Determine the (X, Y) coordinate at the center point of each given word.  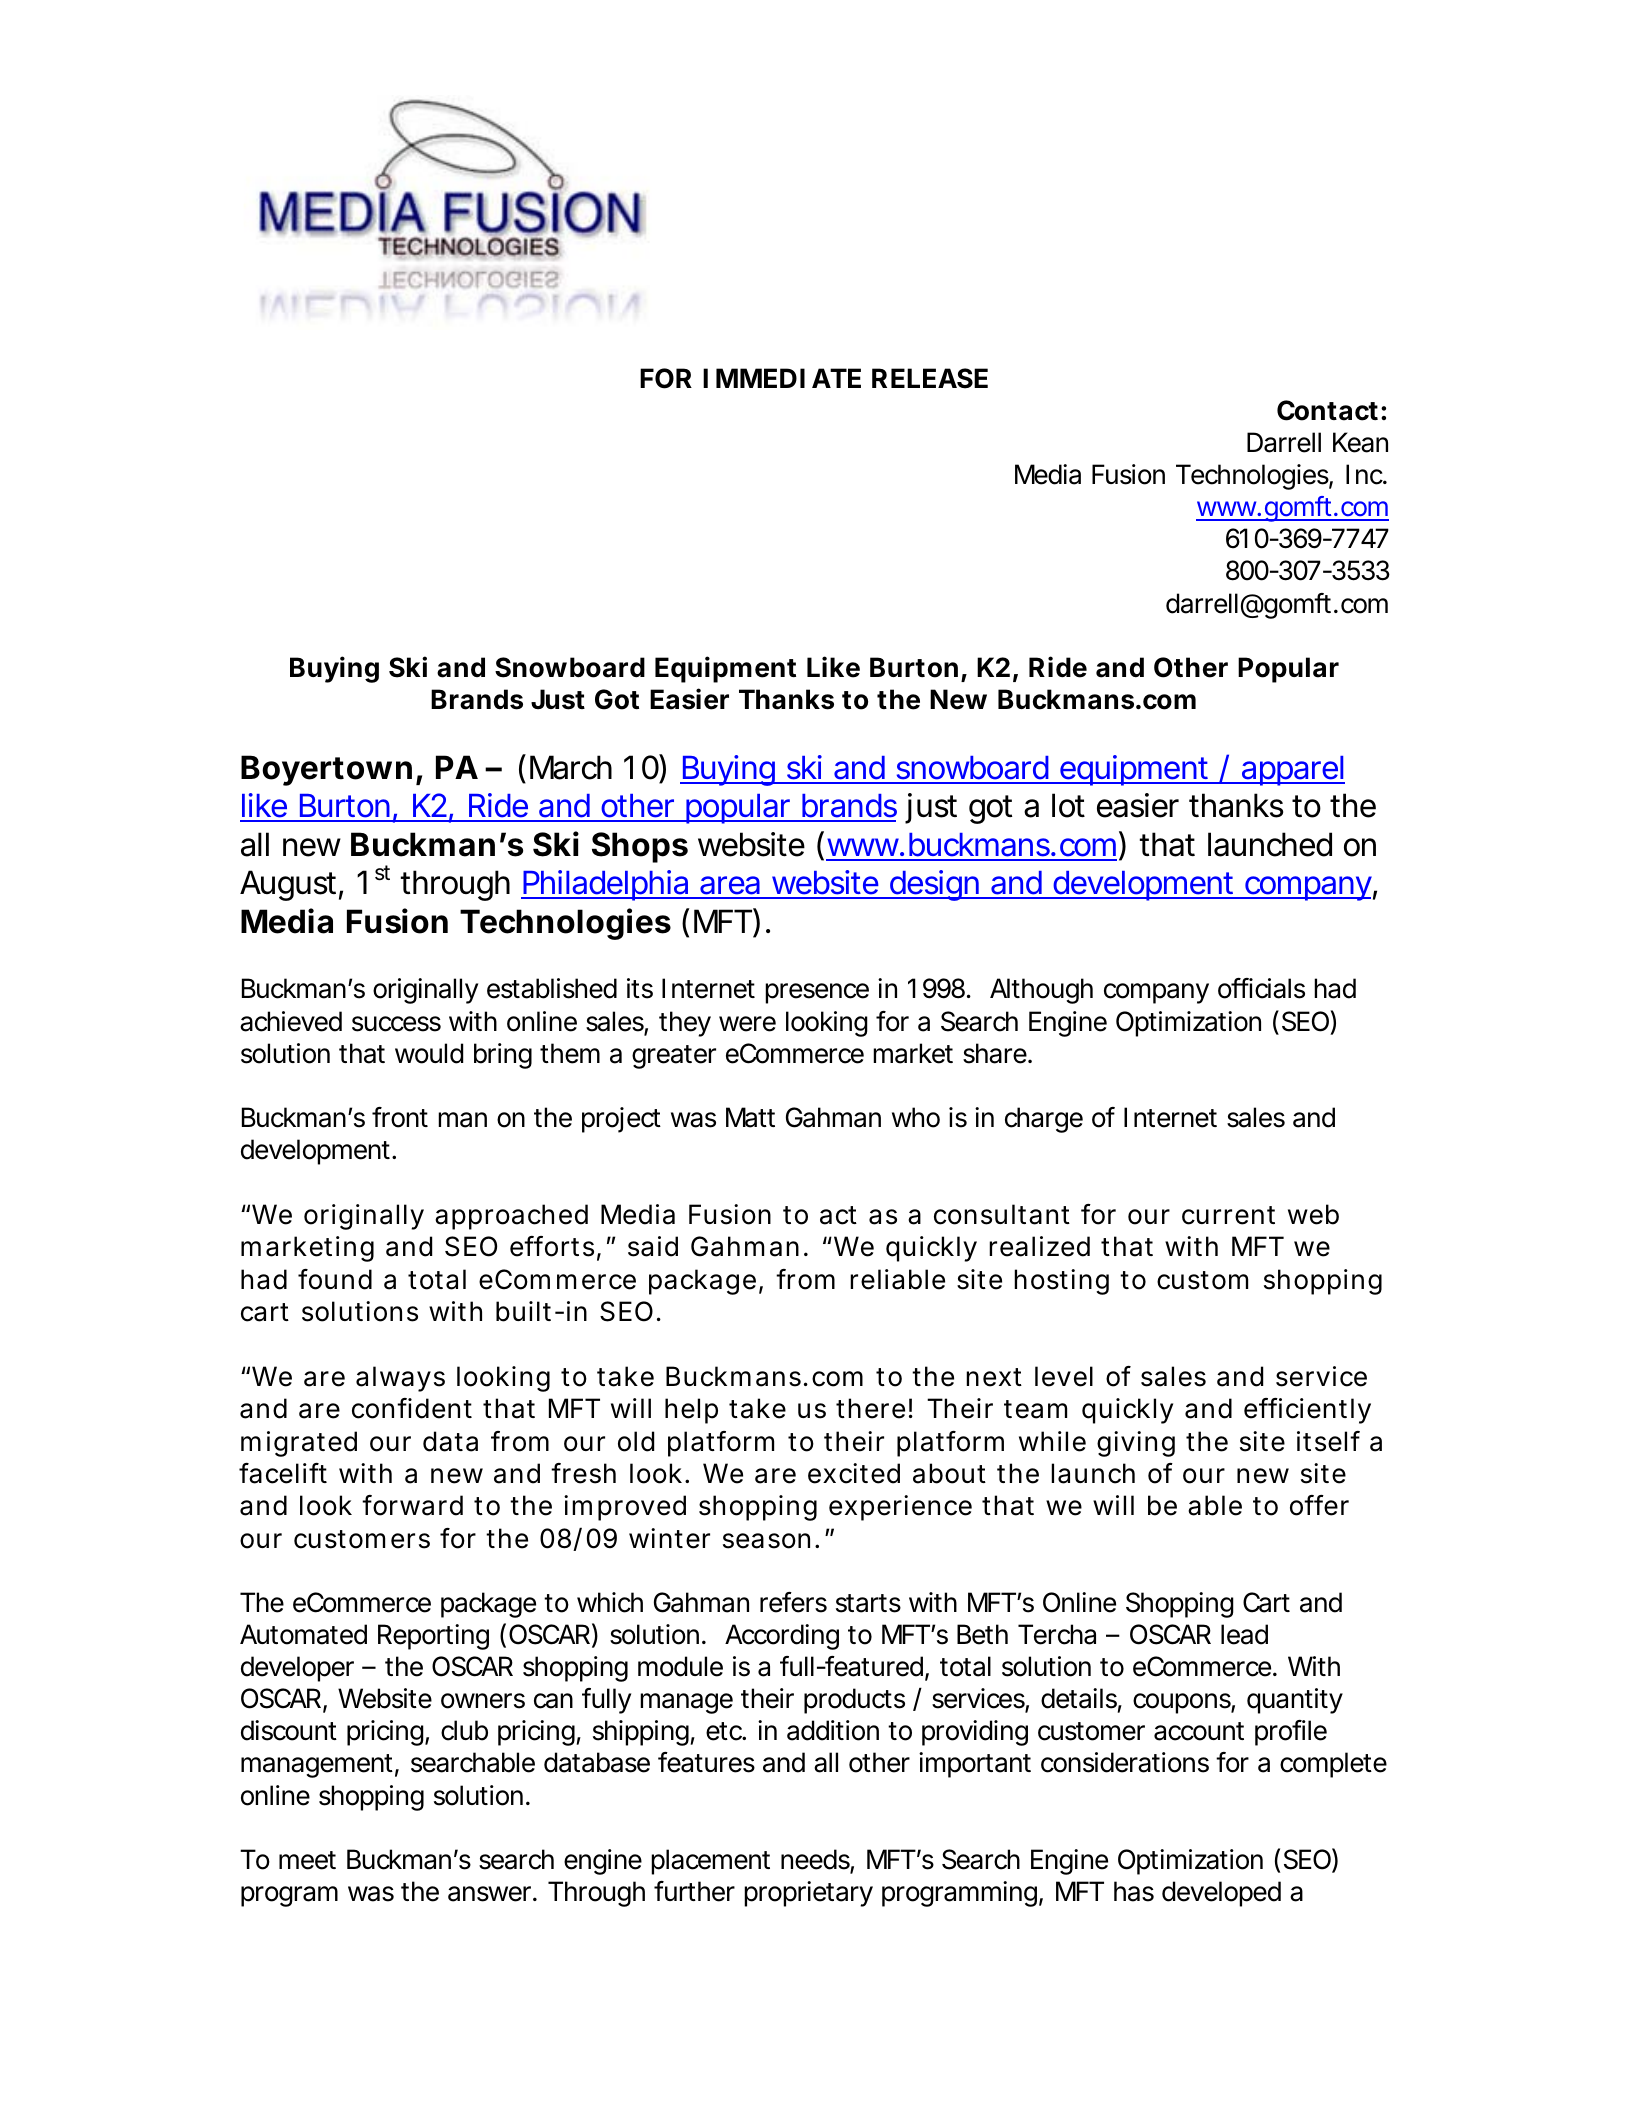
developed (1221, 1894)
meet (307, 1860)
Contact (1327, 410)
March (571, 767)
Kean (1360, 442)
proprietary (808, 1894)
